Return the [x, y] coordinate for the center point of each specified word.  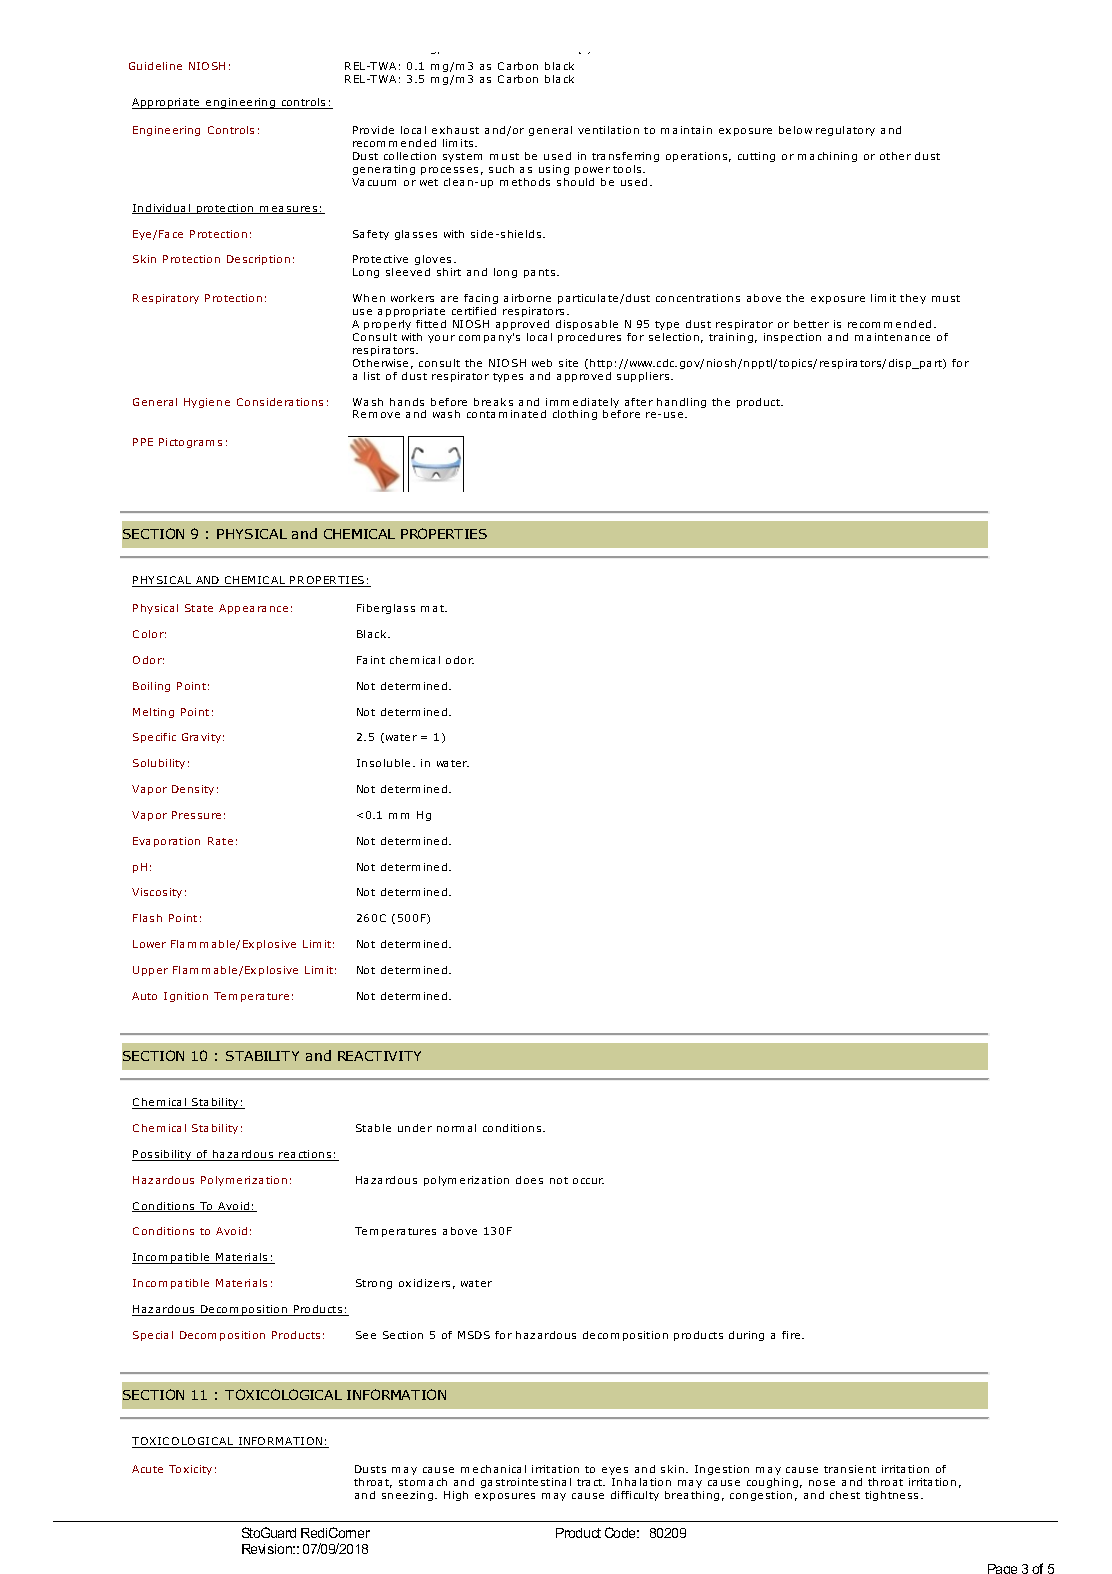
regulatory [845, 131]
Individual [162, 209]
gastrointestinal [526, 1483]
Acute [147, 1469]
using [554, 170]
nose [822, 1483]
